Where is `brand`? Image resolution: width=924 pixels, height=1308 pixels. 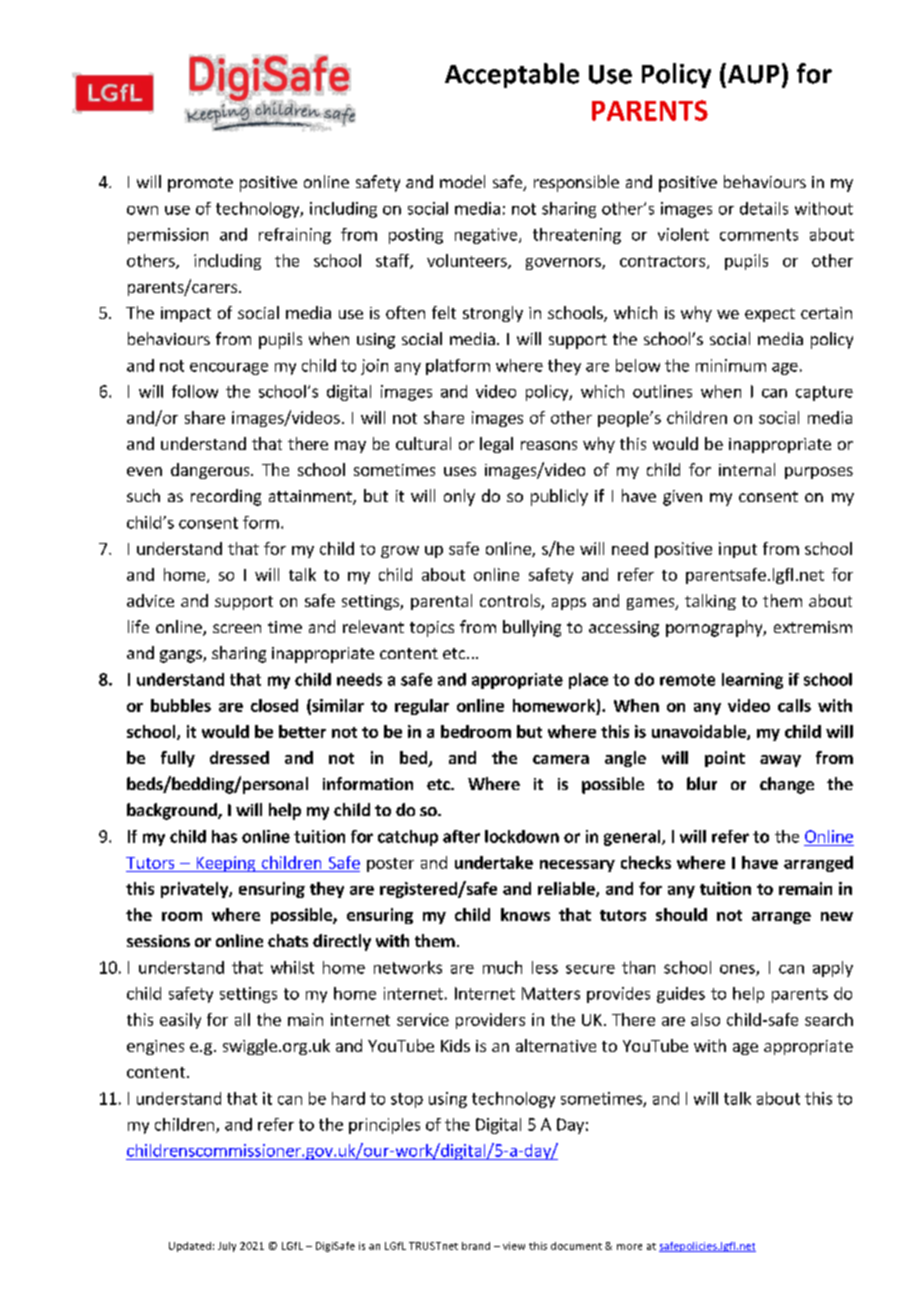 brand is located at coordinates (476, 1246).
